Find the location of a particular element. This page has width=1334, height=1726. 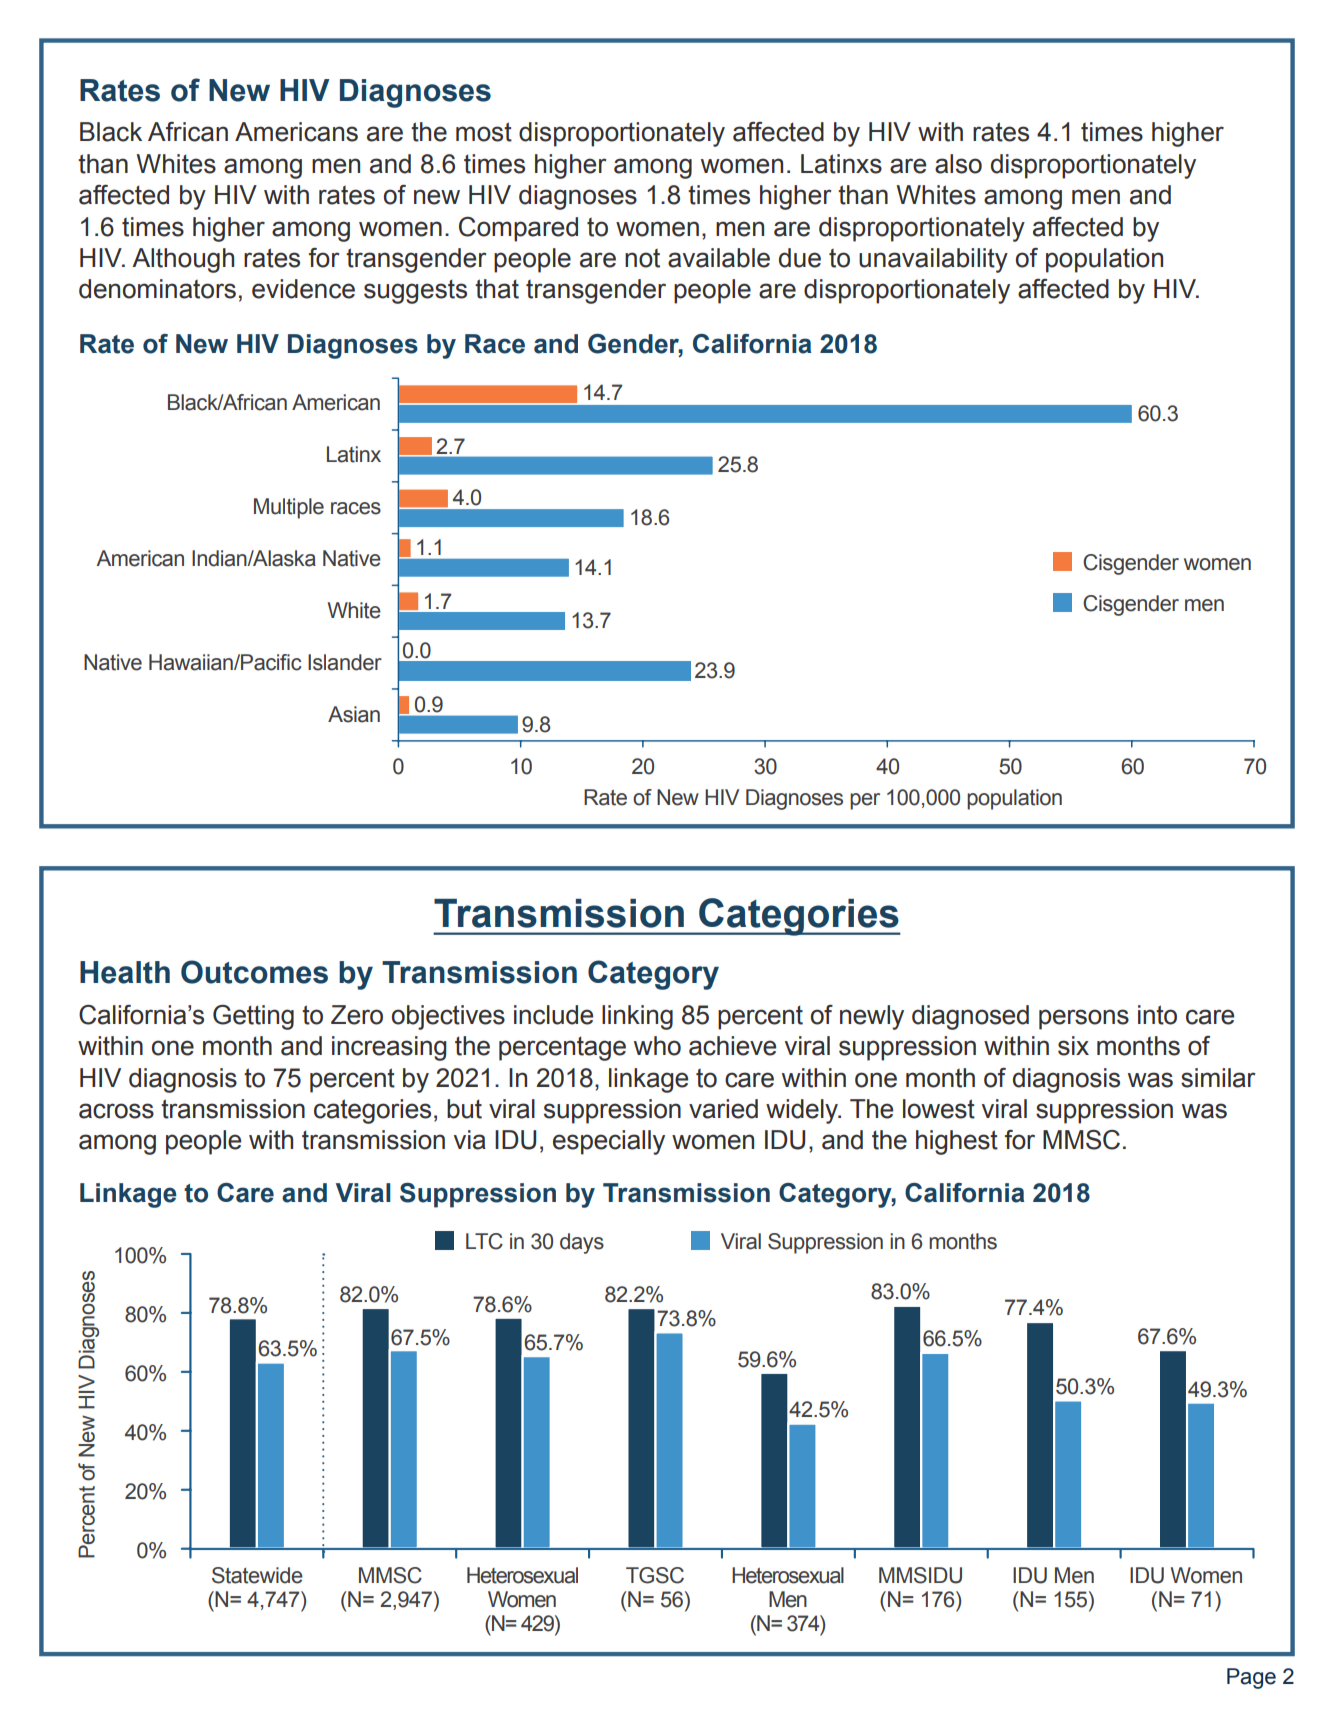

available is located at coordinates (719, 258).
